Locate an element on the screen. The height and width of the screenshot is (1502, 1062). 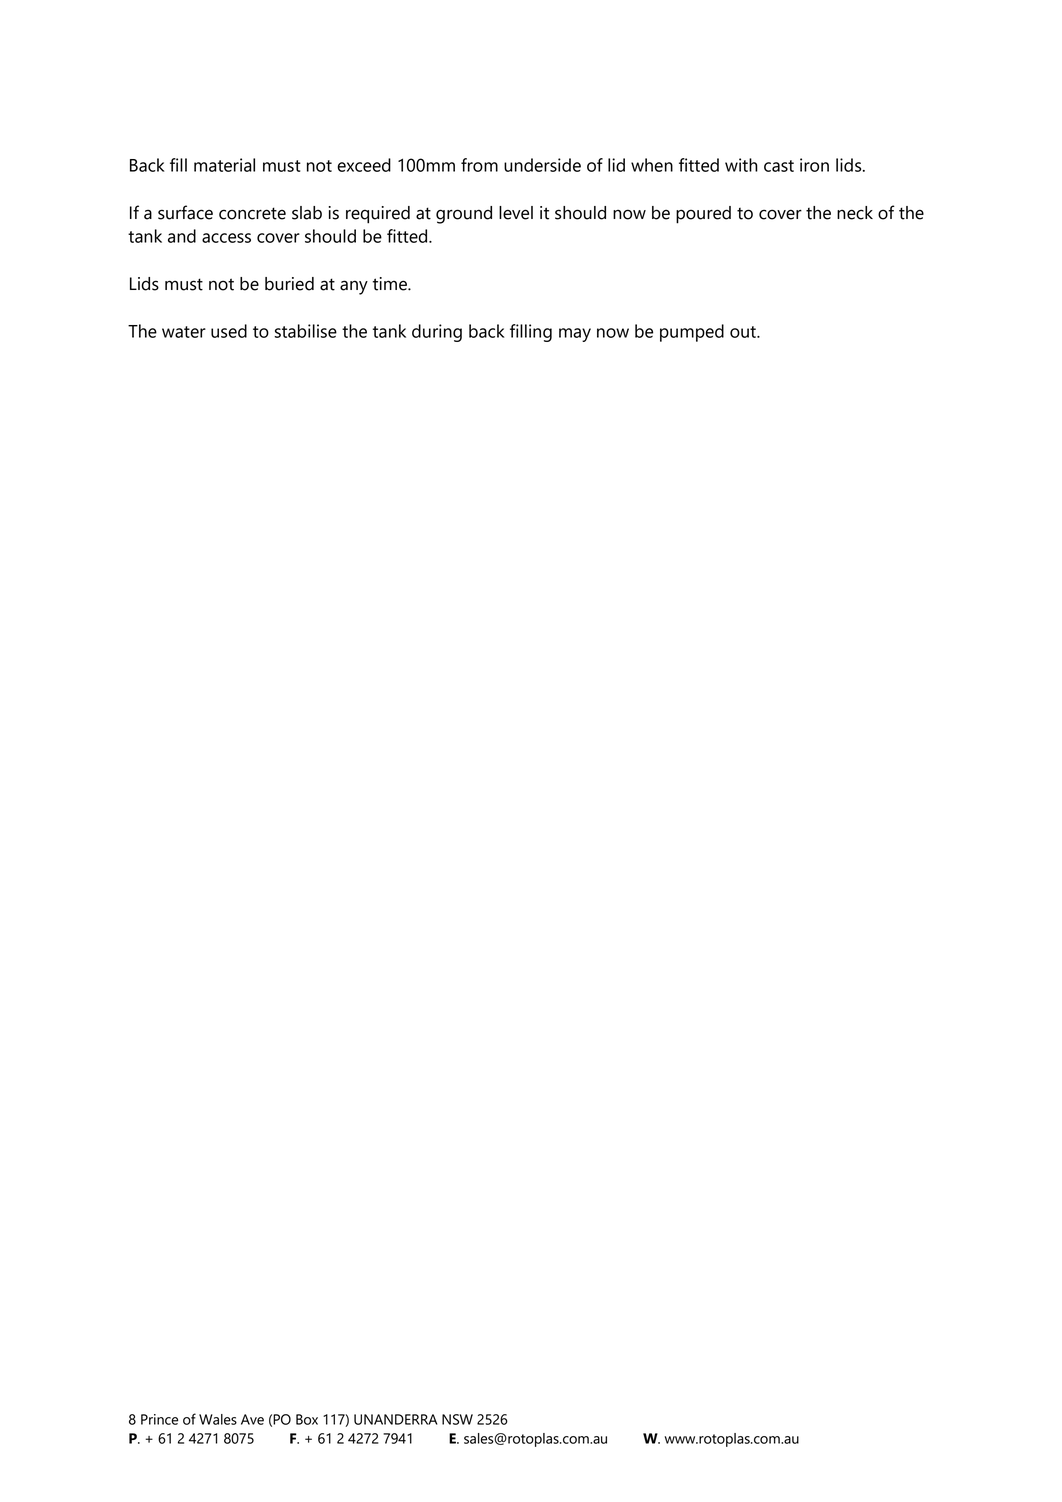
cast is located at coordinates (779, 166).
